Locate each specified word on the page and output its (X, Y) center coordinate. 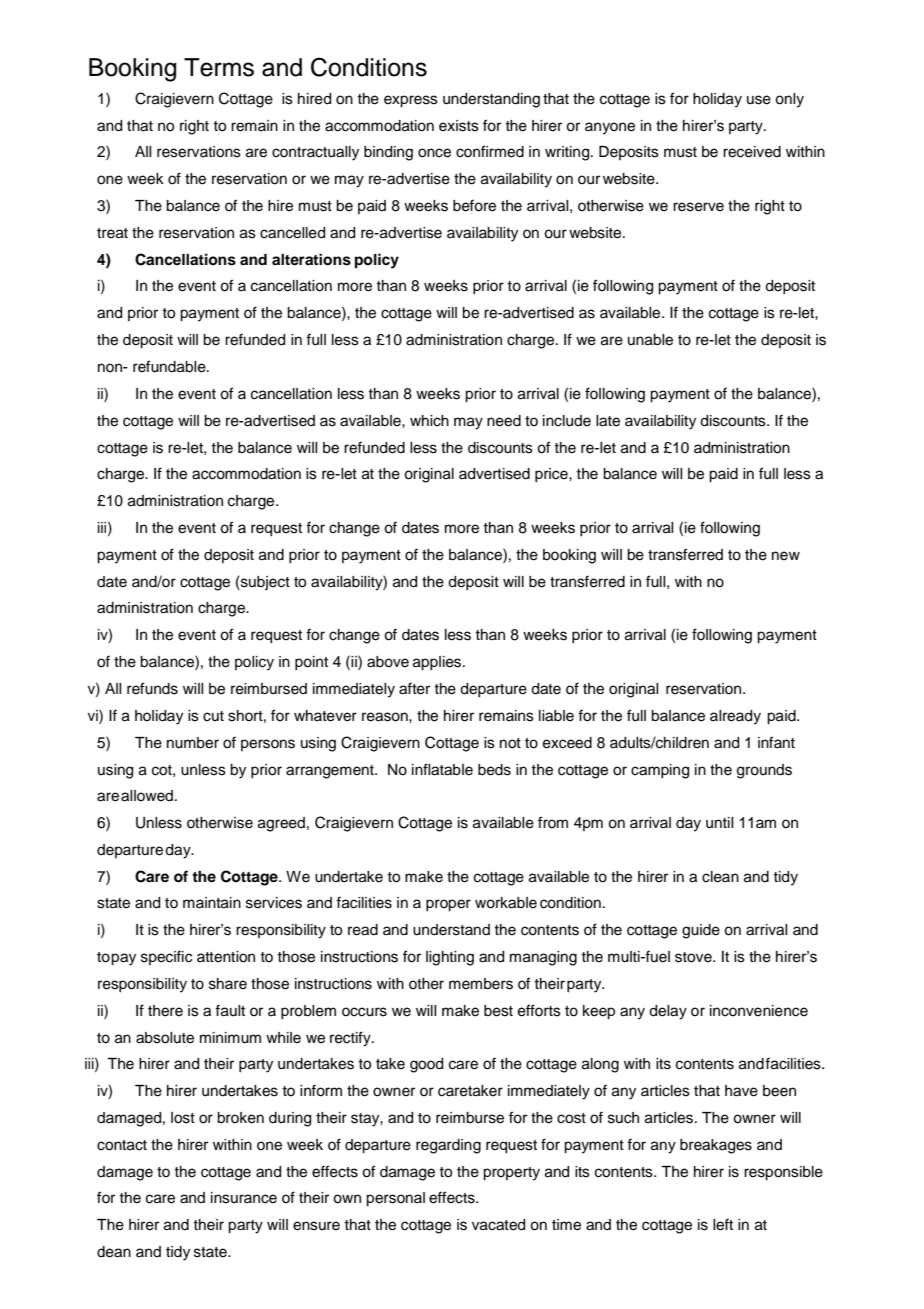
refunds (152, 688)
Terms (219, 67)
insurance (244, 1198)
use (759, 100)
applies (438, 663)
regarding (448, 1146)
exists (459, 126)
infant (776, 742)
